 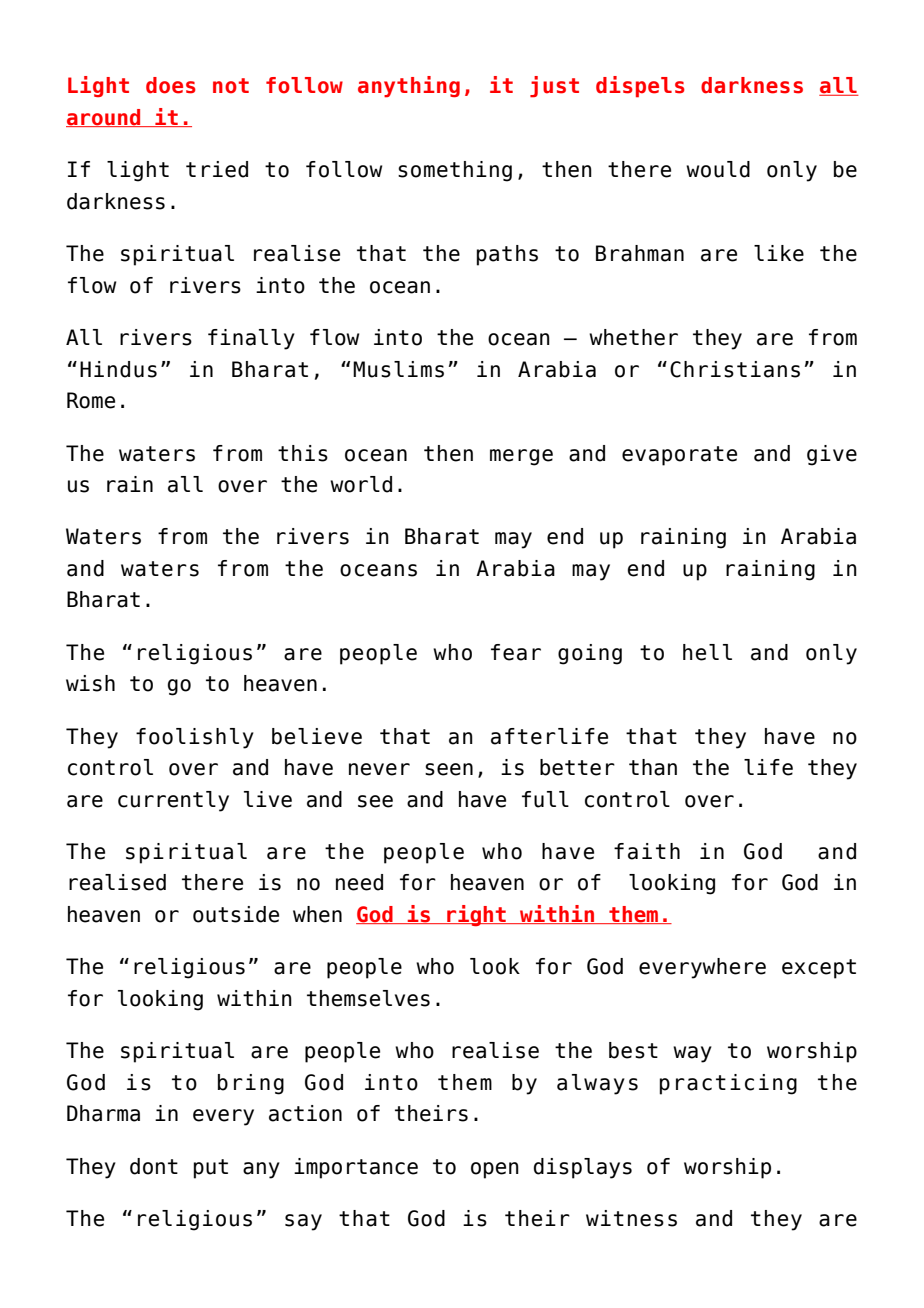 I want to click on foolishly, so click(x=195, y=738).
